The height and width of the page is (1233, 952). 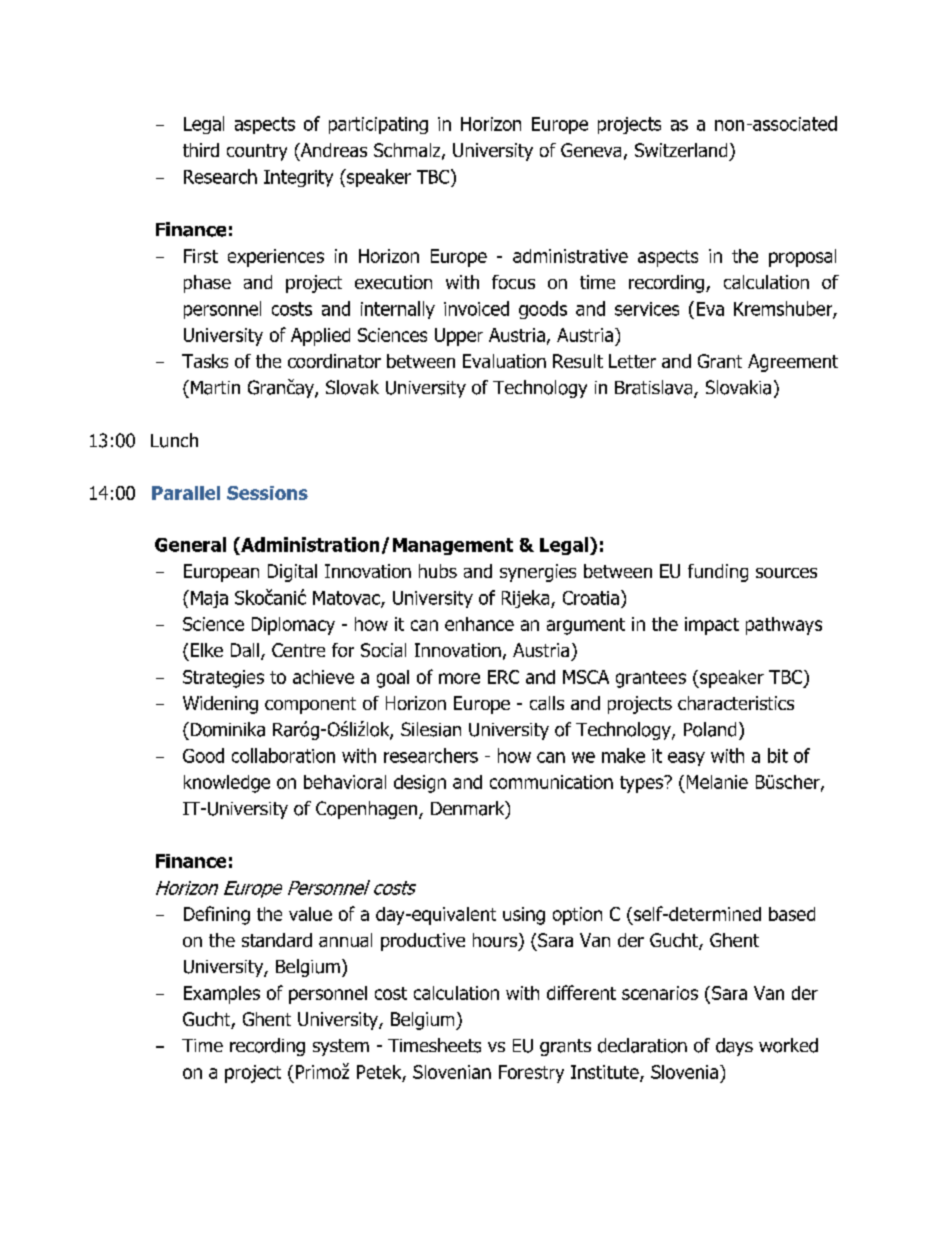 What do you see at coordinates (531, 1074) in the page?
I see `Forestry` at bounding box center [531, 1074].
